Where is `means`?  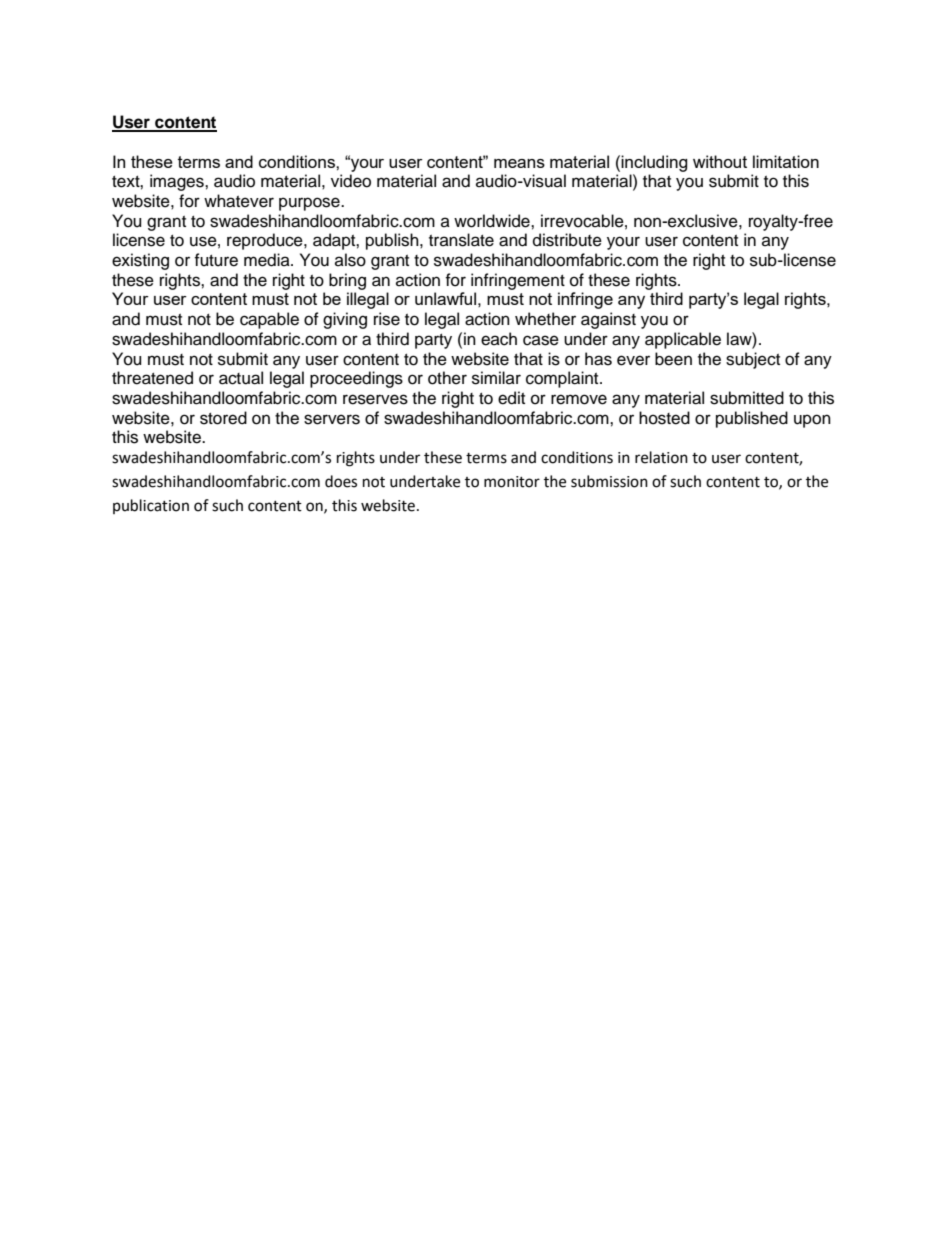
means is located at coordinates (519, 163).
